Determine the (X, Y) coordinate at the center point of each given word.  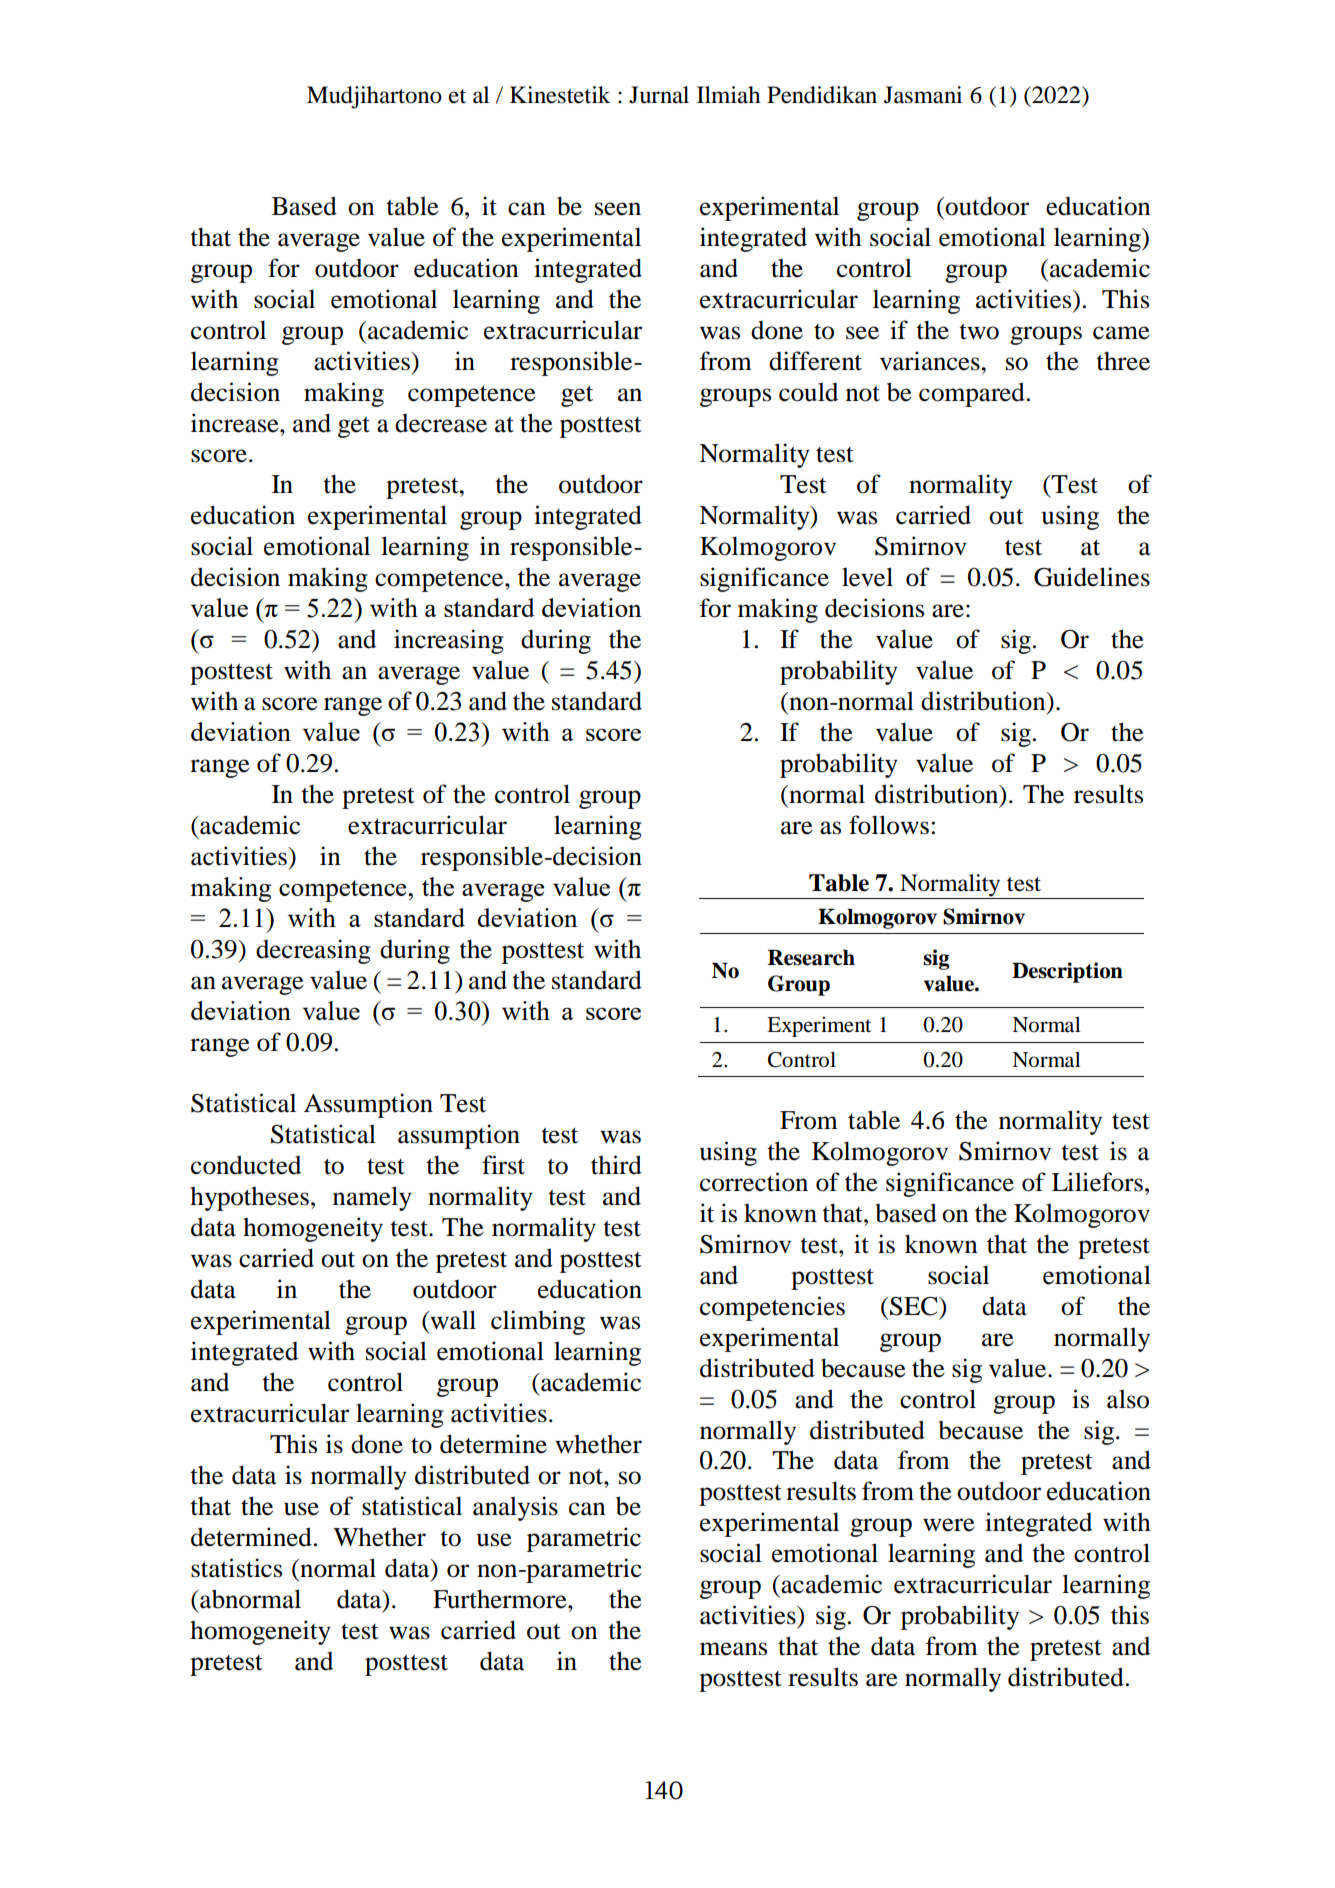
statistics (236, 1568)
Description (1067, 972)
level (867, 577)
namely (372, 1198)
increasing (449, 641)
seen (618, 209)
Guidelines (1092, 577)
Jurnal (659, 95)
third (616, 1165)
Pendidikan (822, 95)
